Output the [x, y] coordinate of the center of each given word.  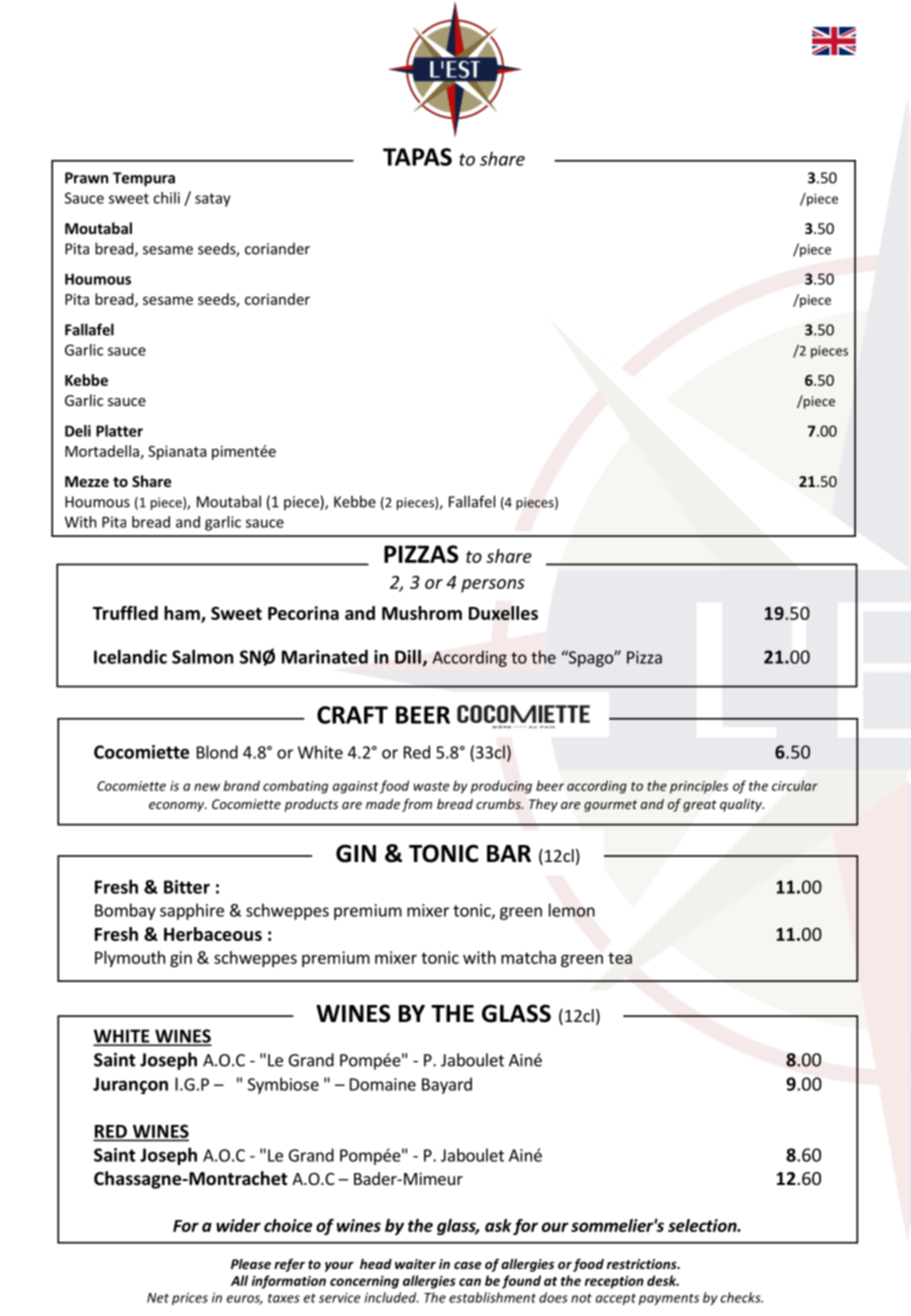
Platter [119, 431]
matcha [528, 957]
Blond [217, 752]
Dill [408, 656]
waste [432, 786]
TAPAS [417, 157]
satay [213, 200]
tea [620, 958]
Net [158, 1298]
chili [166, 198]
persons [493, 586]
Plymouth [130, 959]
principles [699, 787]
